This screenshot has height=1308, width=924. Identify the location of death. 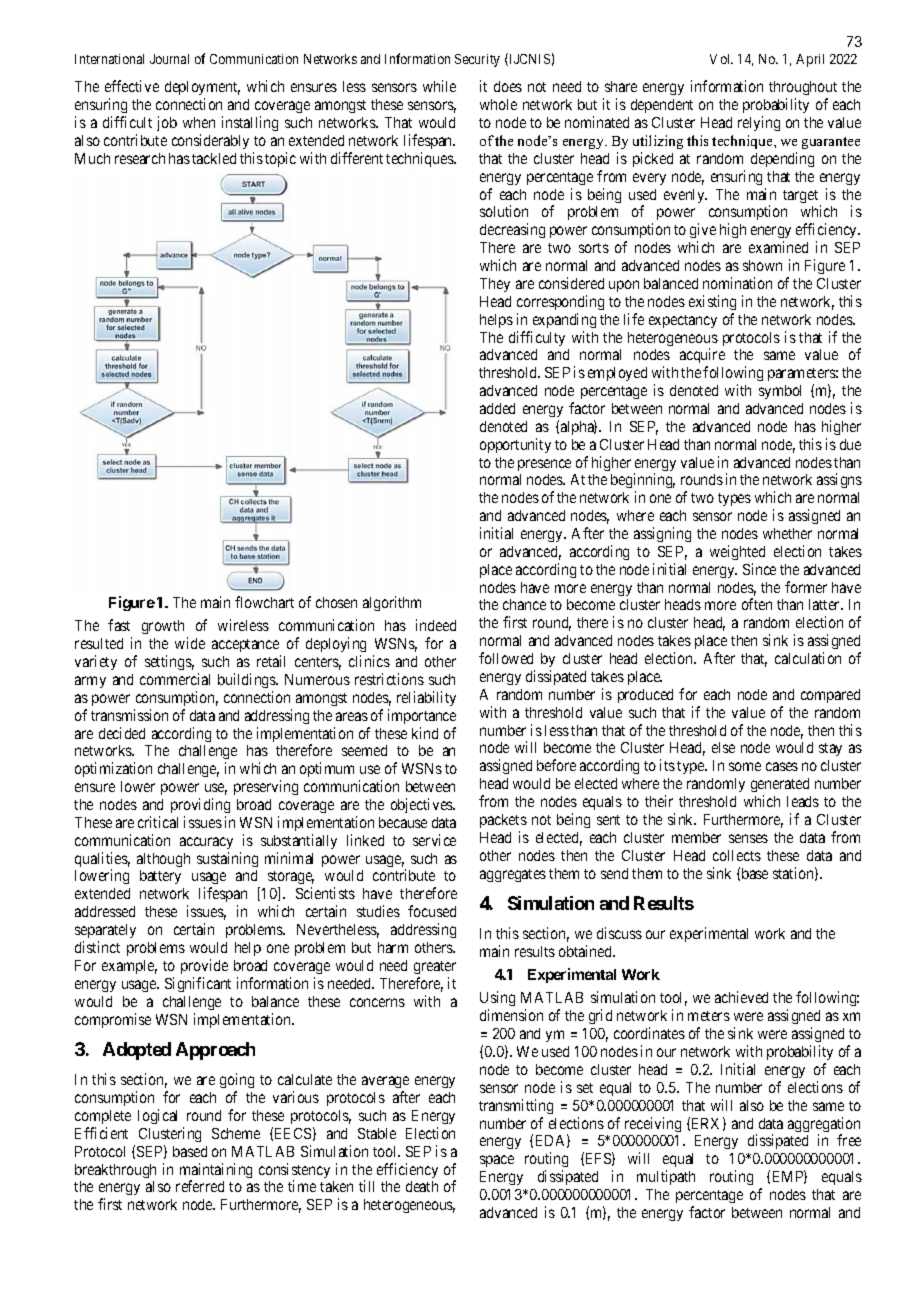
(422, 1186).
